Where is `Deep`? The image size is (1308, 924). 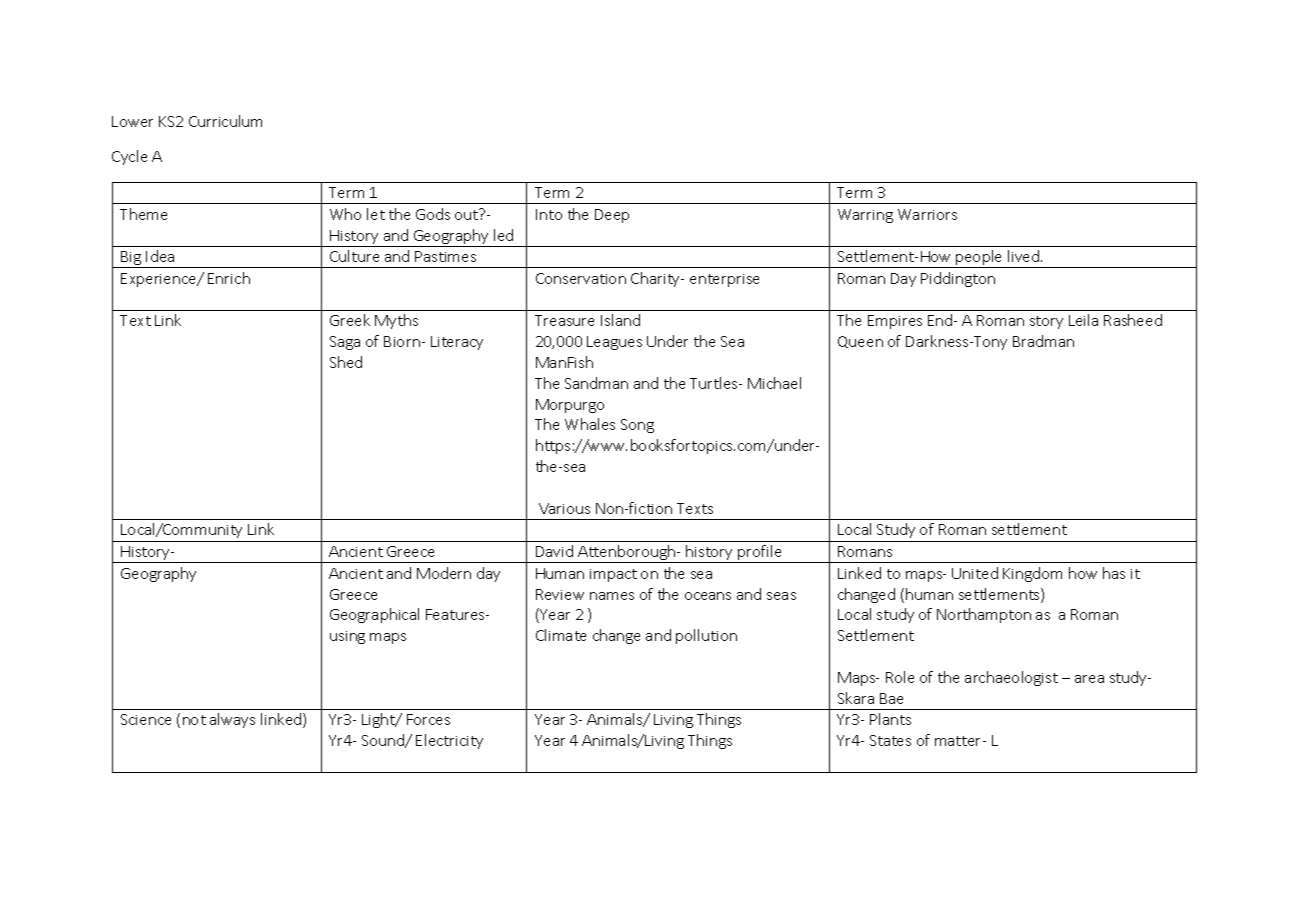 Deep is located at coordinates (612, 216).
